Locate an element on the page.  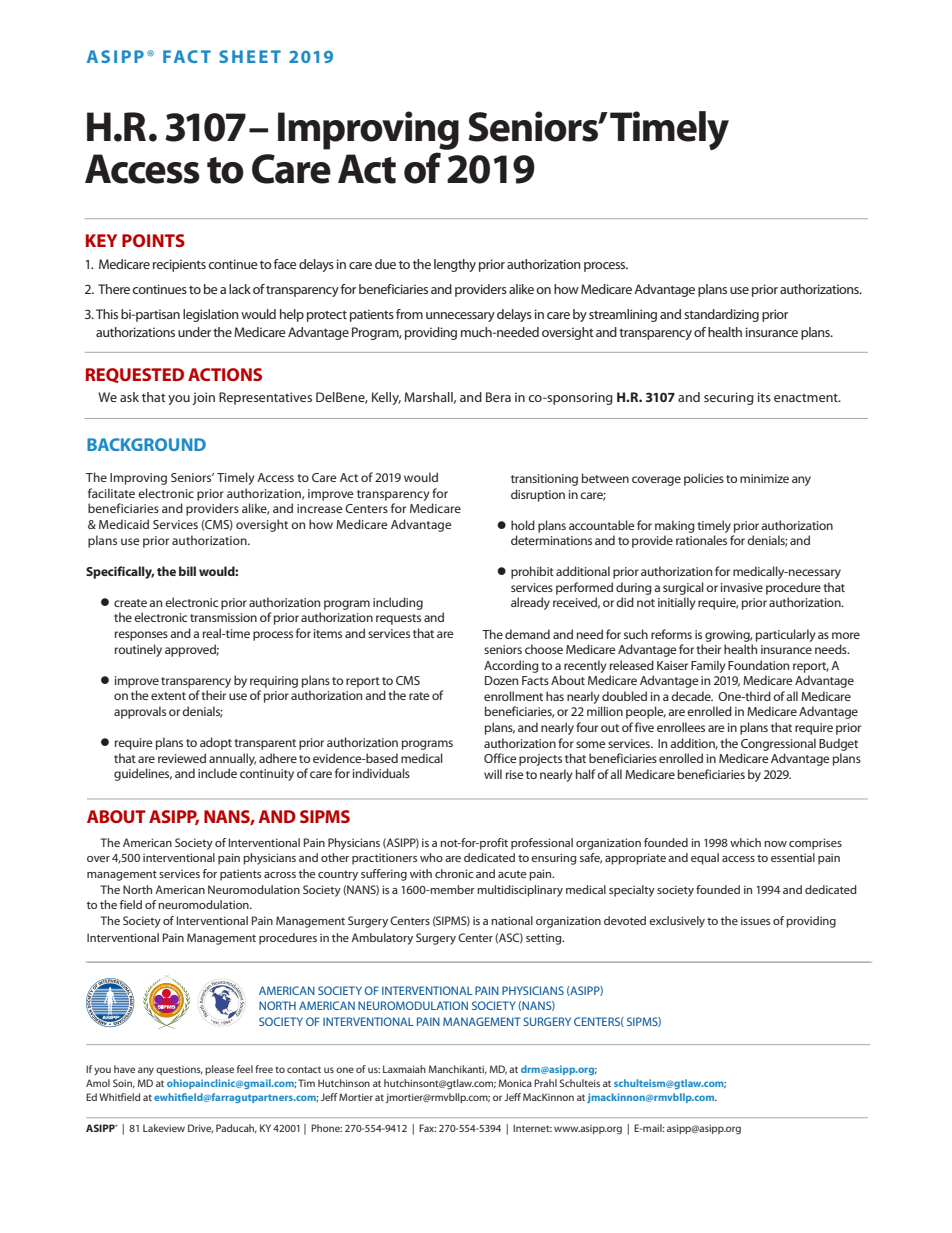
lengthy is located at coordinates (455, 265).
